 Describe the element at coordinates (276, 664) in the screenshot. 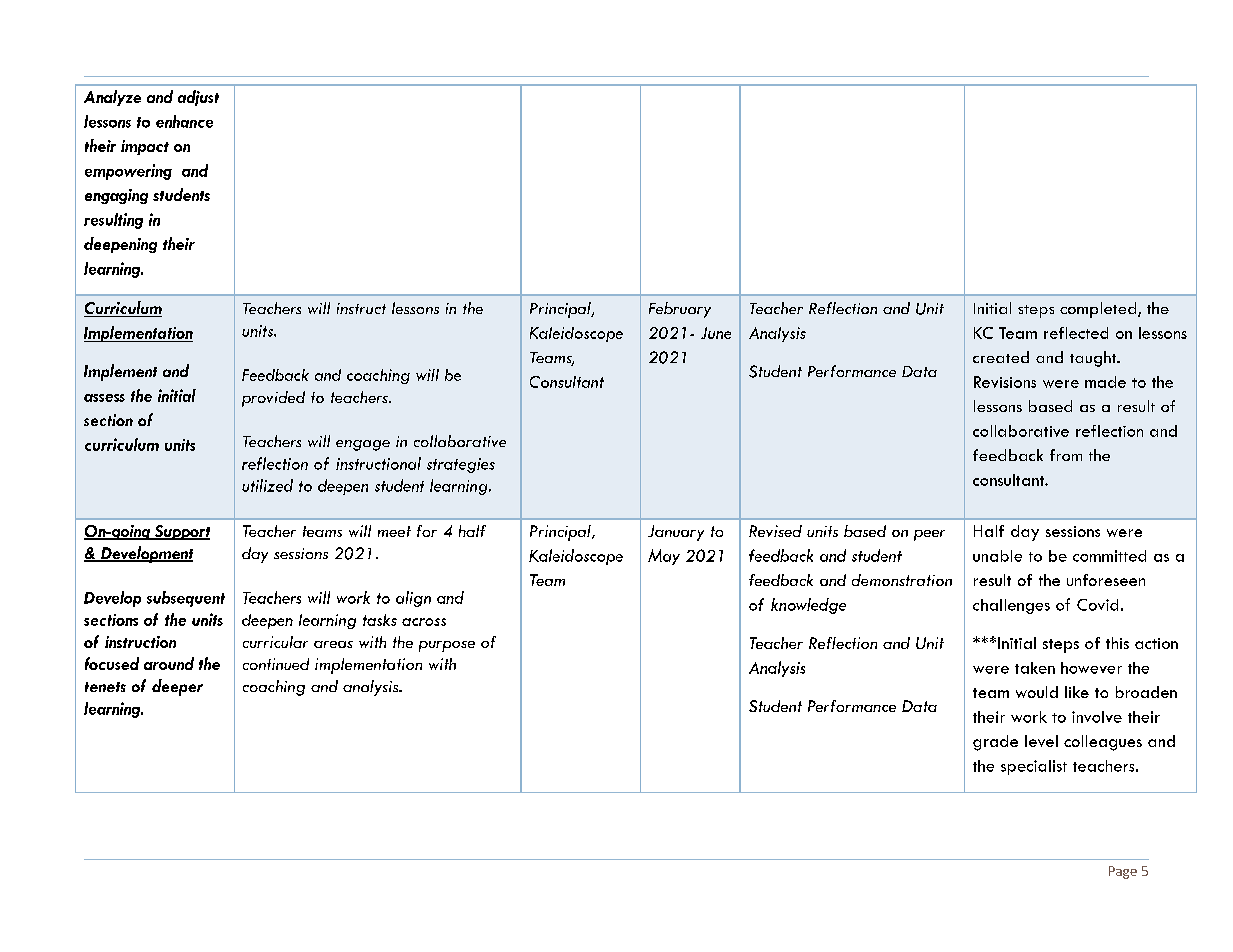

I see `continued` at that location.
